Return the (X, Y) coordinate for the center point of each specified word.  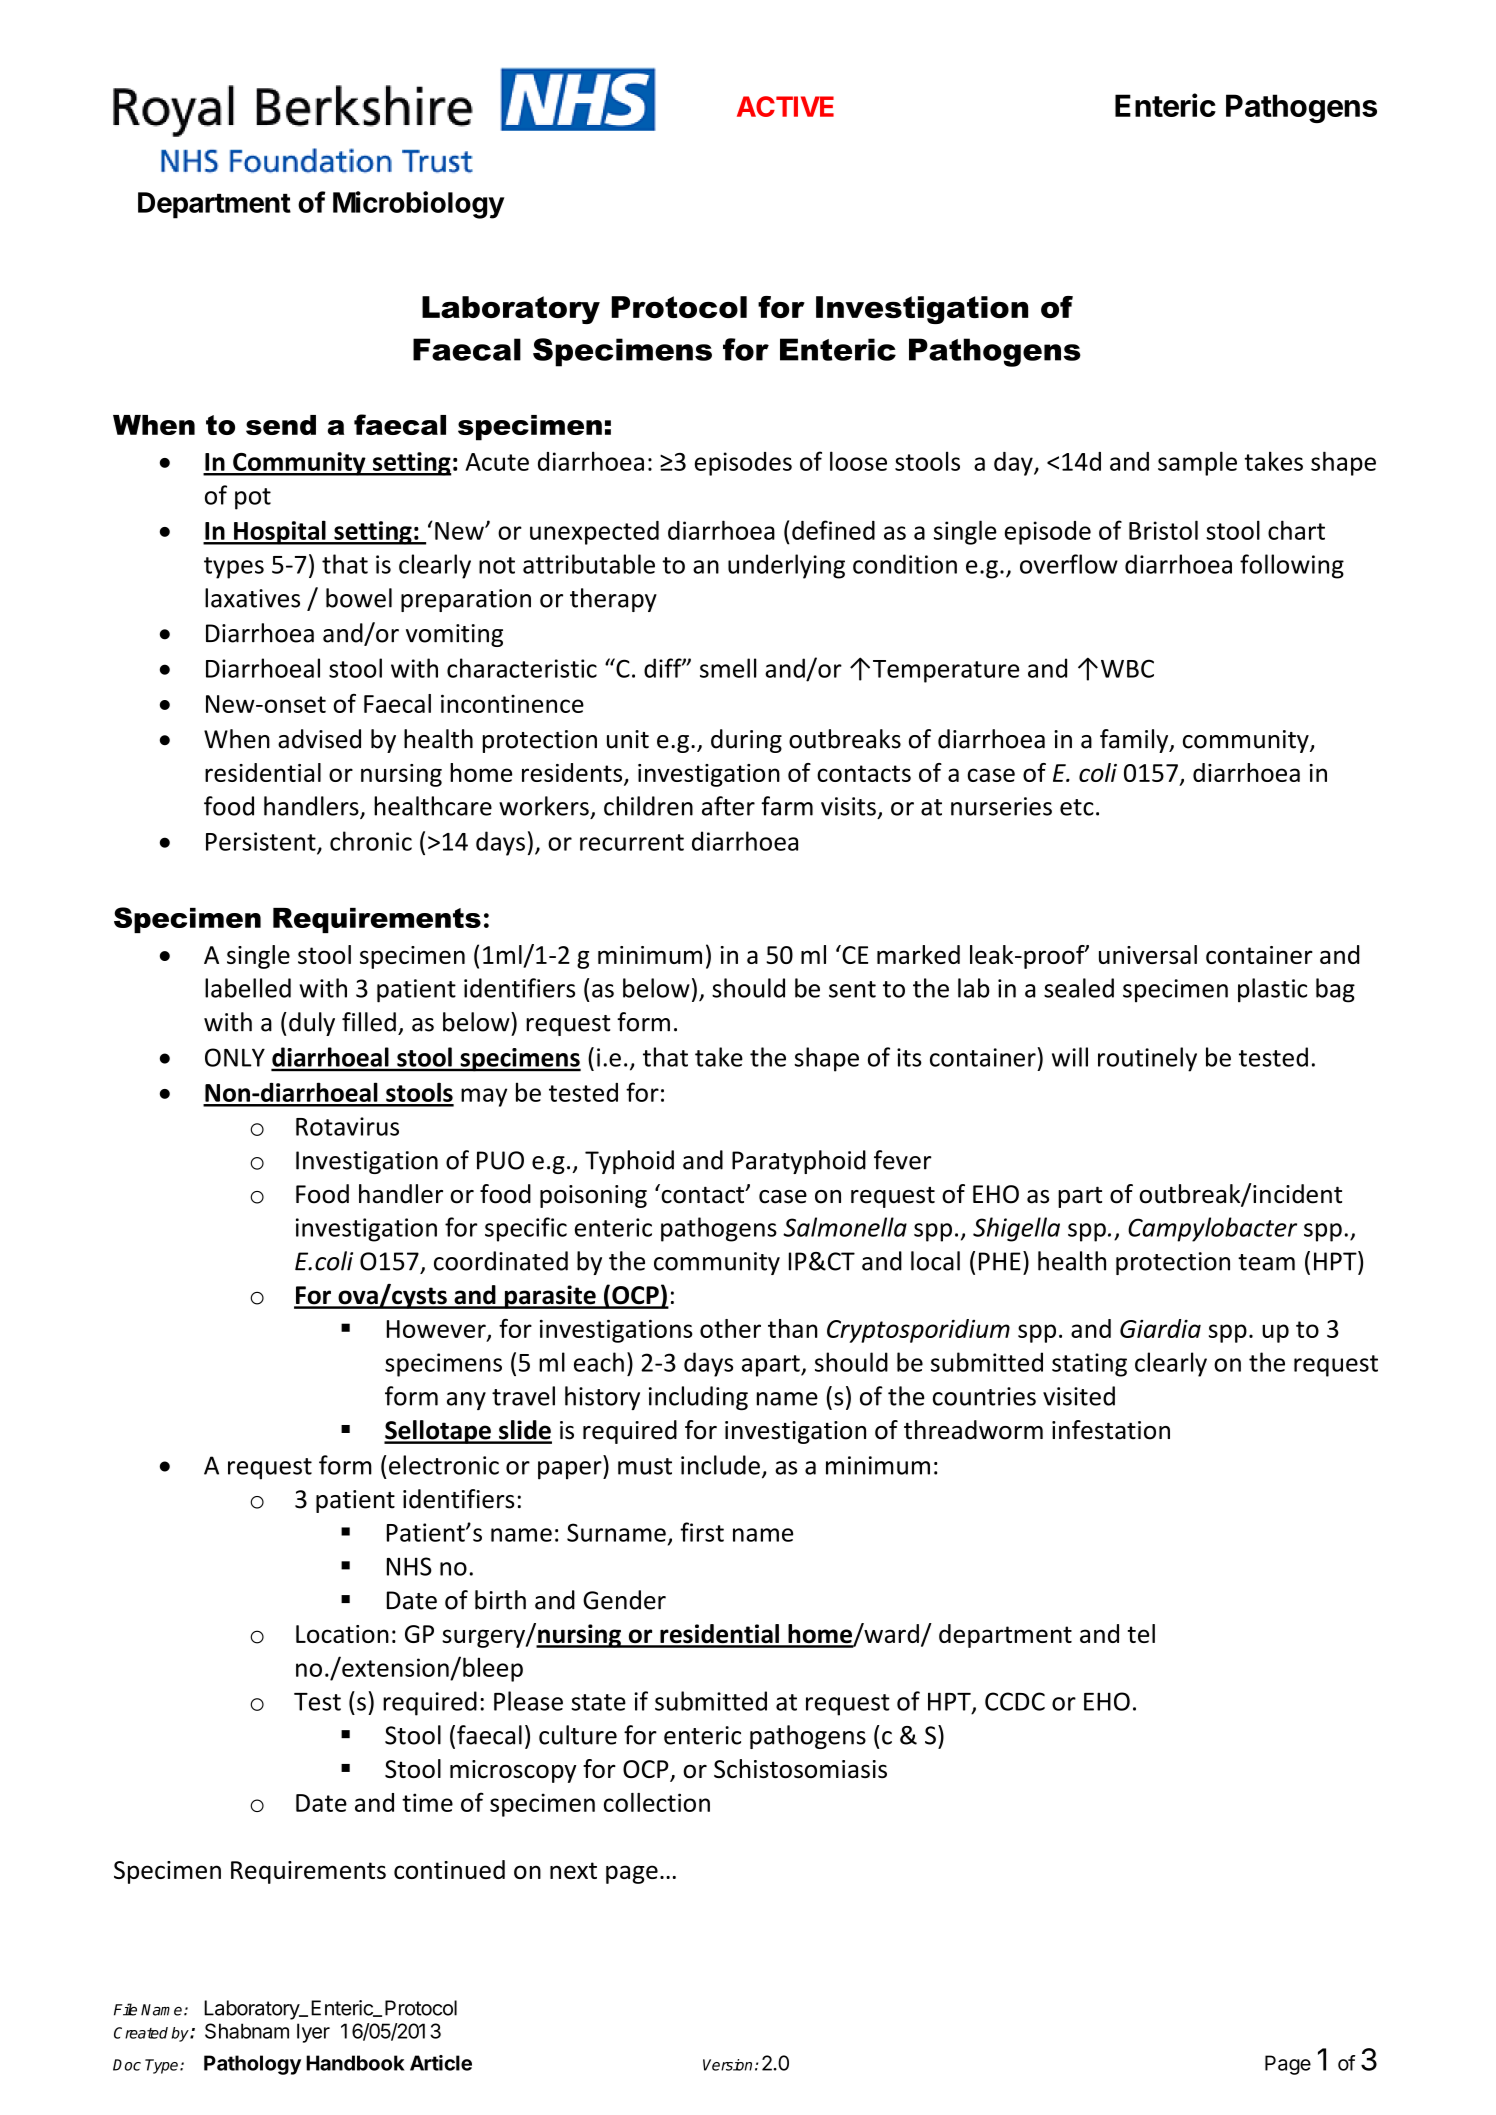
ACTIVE (785, 106)
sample (1197, 463)
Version (727, 2065)
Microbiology (419, 205)
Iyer (313, 2033)
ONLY (235, 1057)
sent (852, 989)
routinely (1147, 1059)
